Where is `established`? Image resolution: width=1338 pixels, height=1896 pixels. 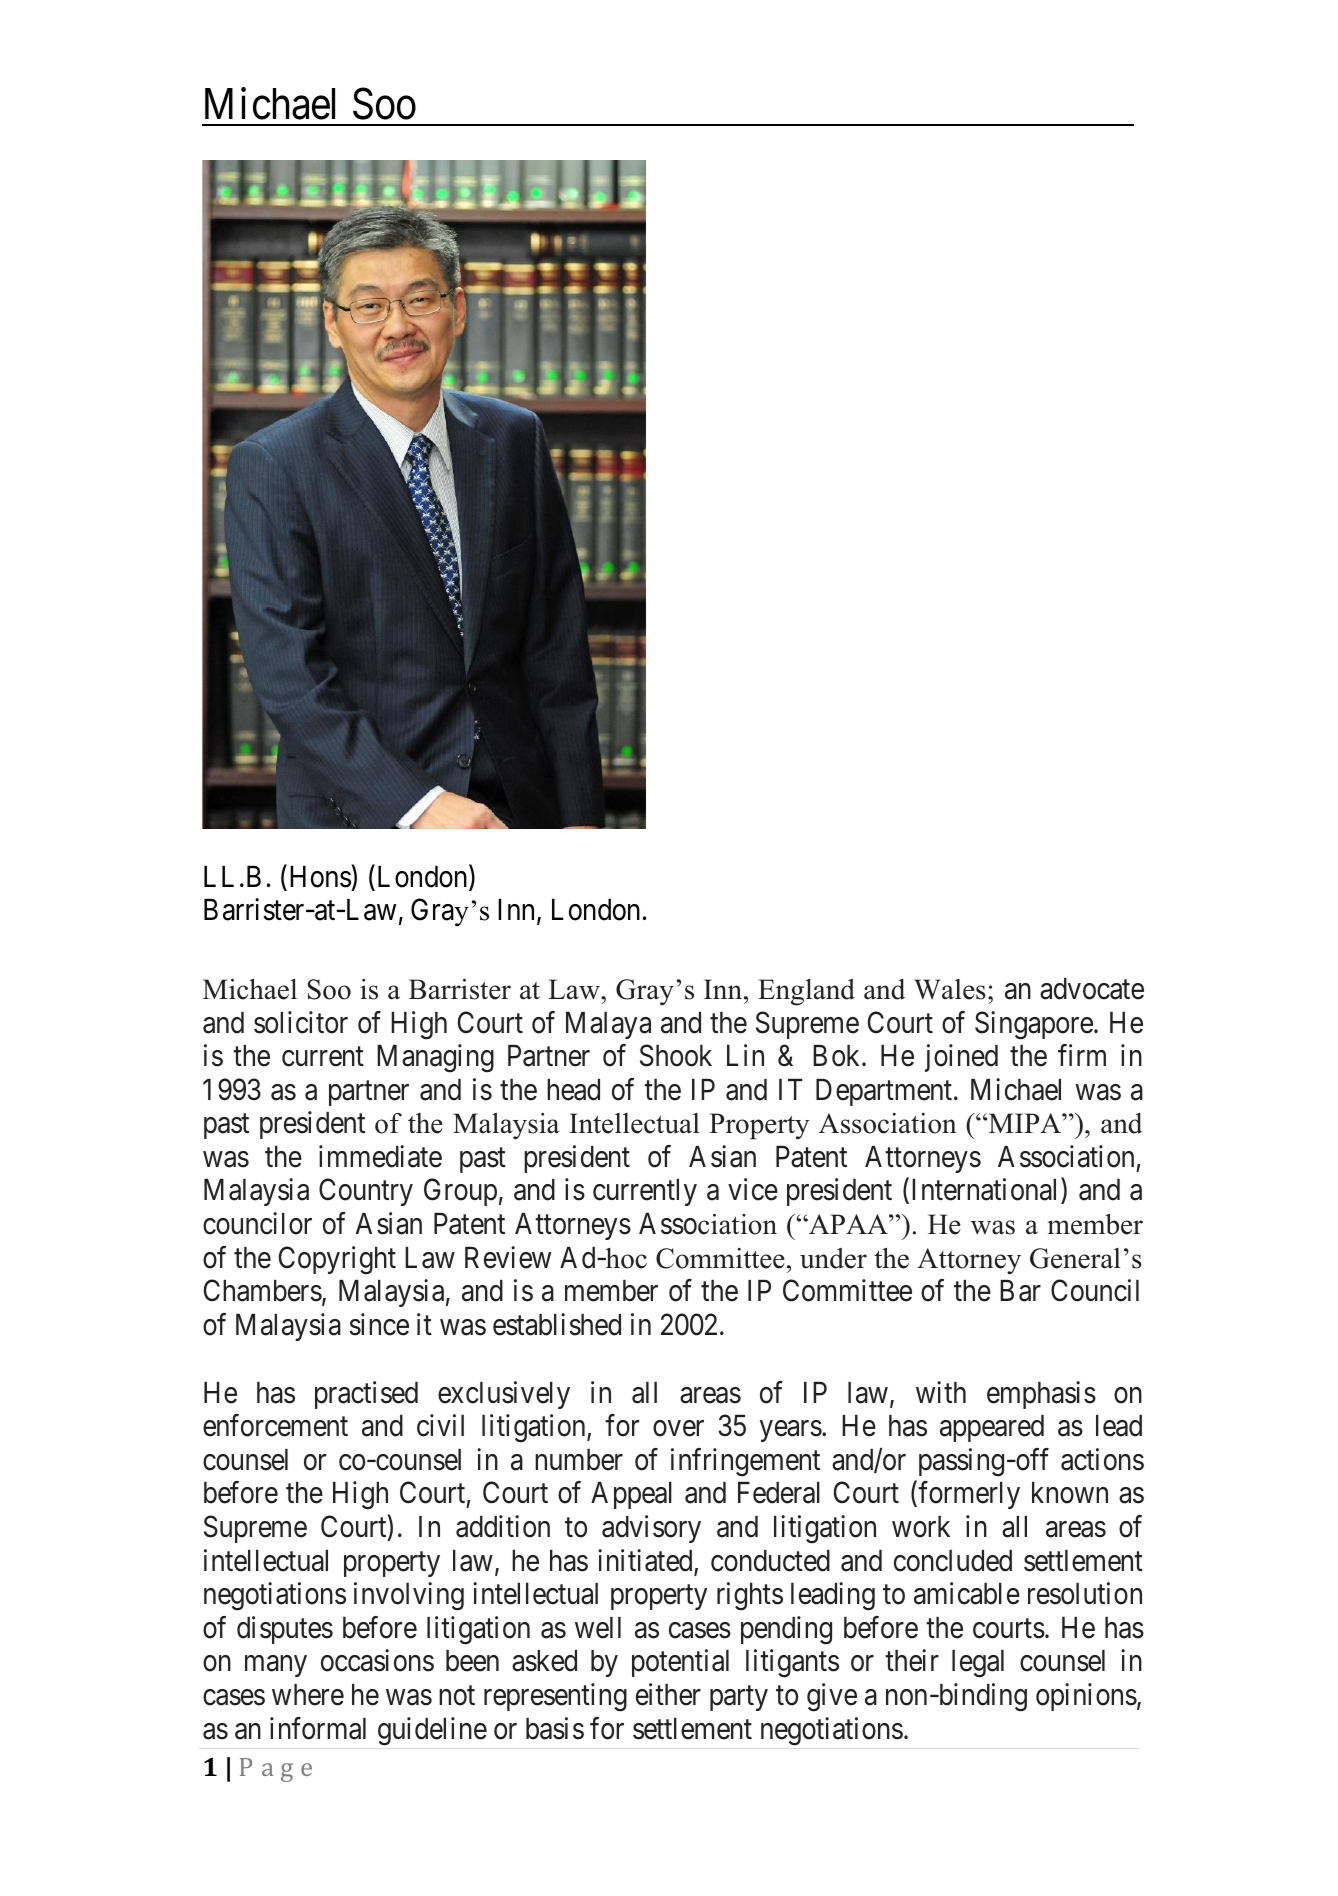 established is located at coordinates (557, 1324).
